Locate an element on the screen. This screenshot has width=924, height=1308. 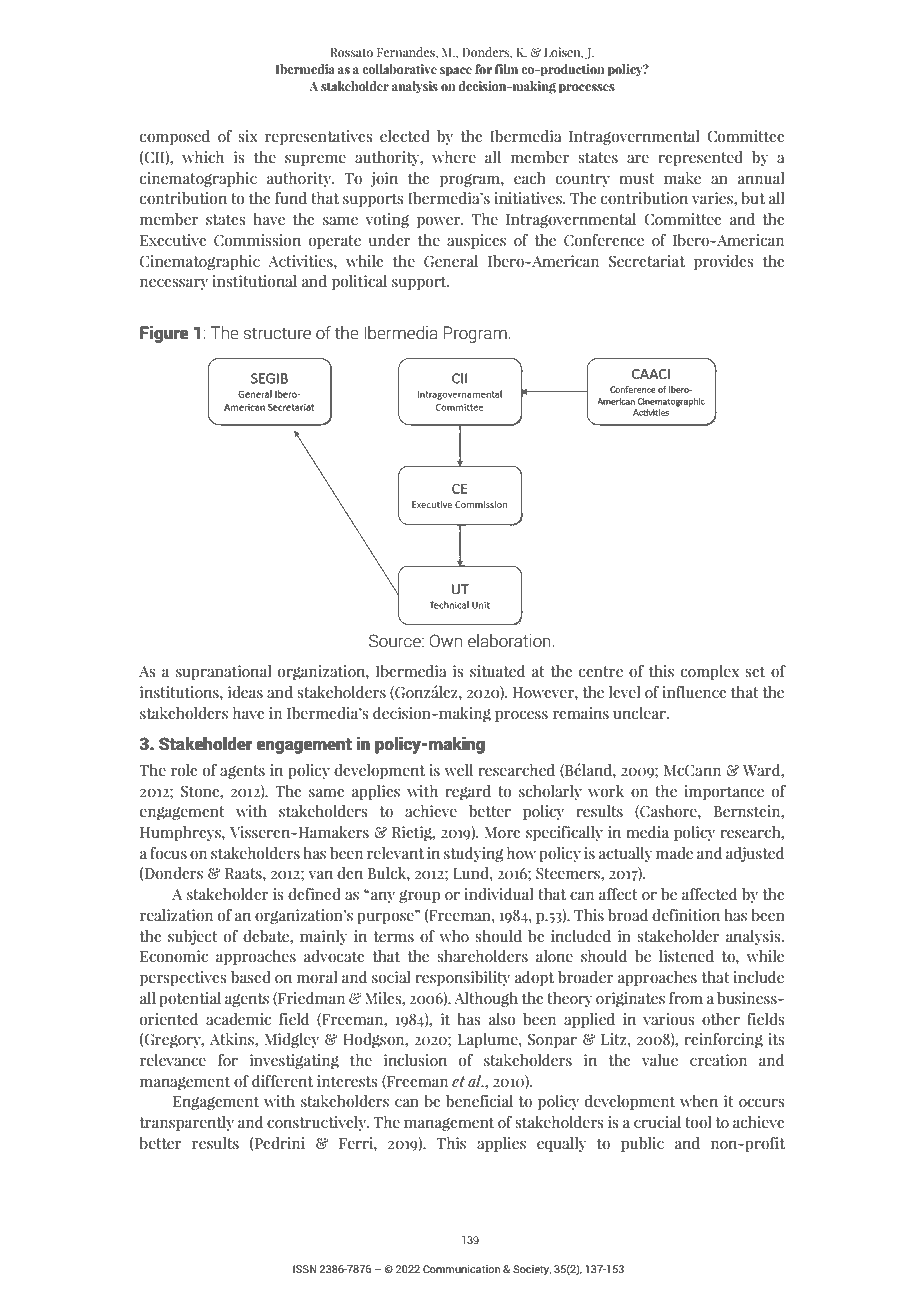
complex is located at coordinates (710, 672).
